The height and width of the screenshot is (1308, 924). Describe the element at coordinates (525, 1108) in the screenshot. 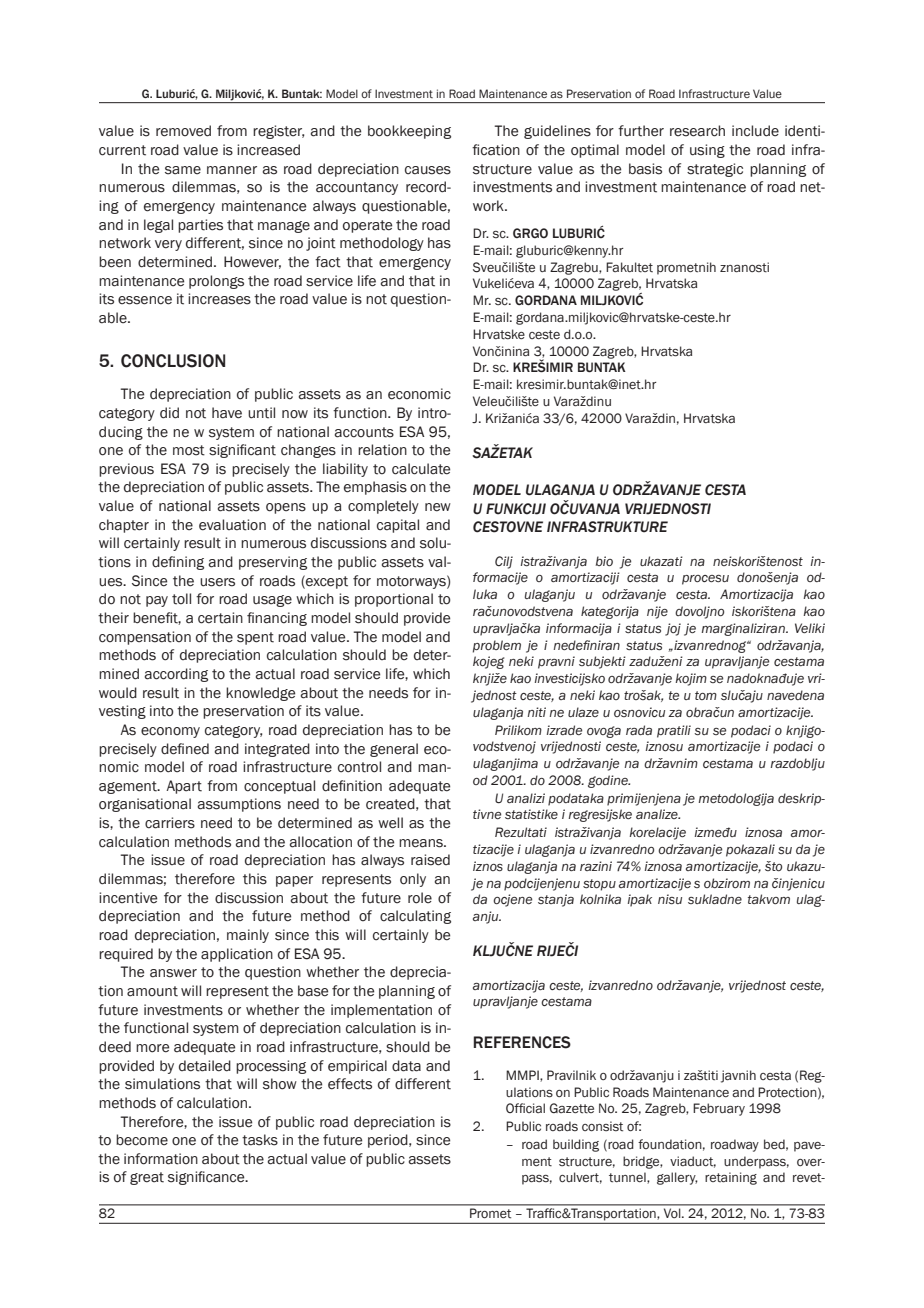

I see `Official` at that location.
